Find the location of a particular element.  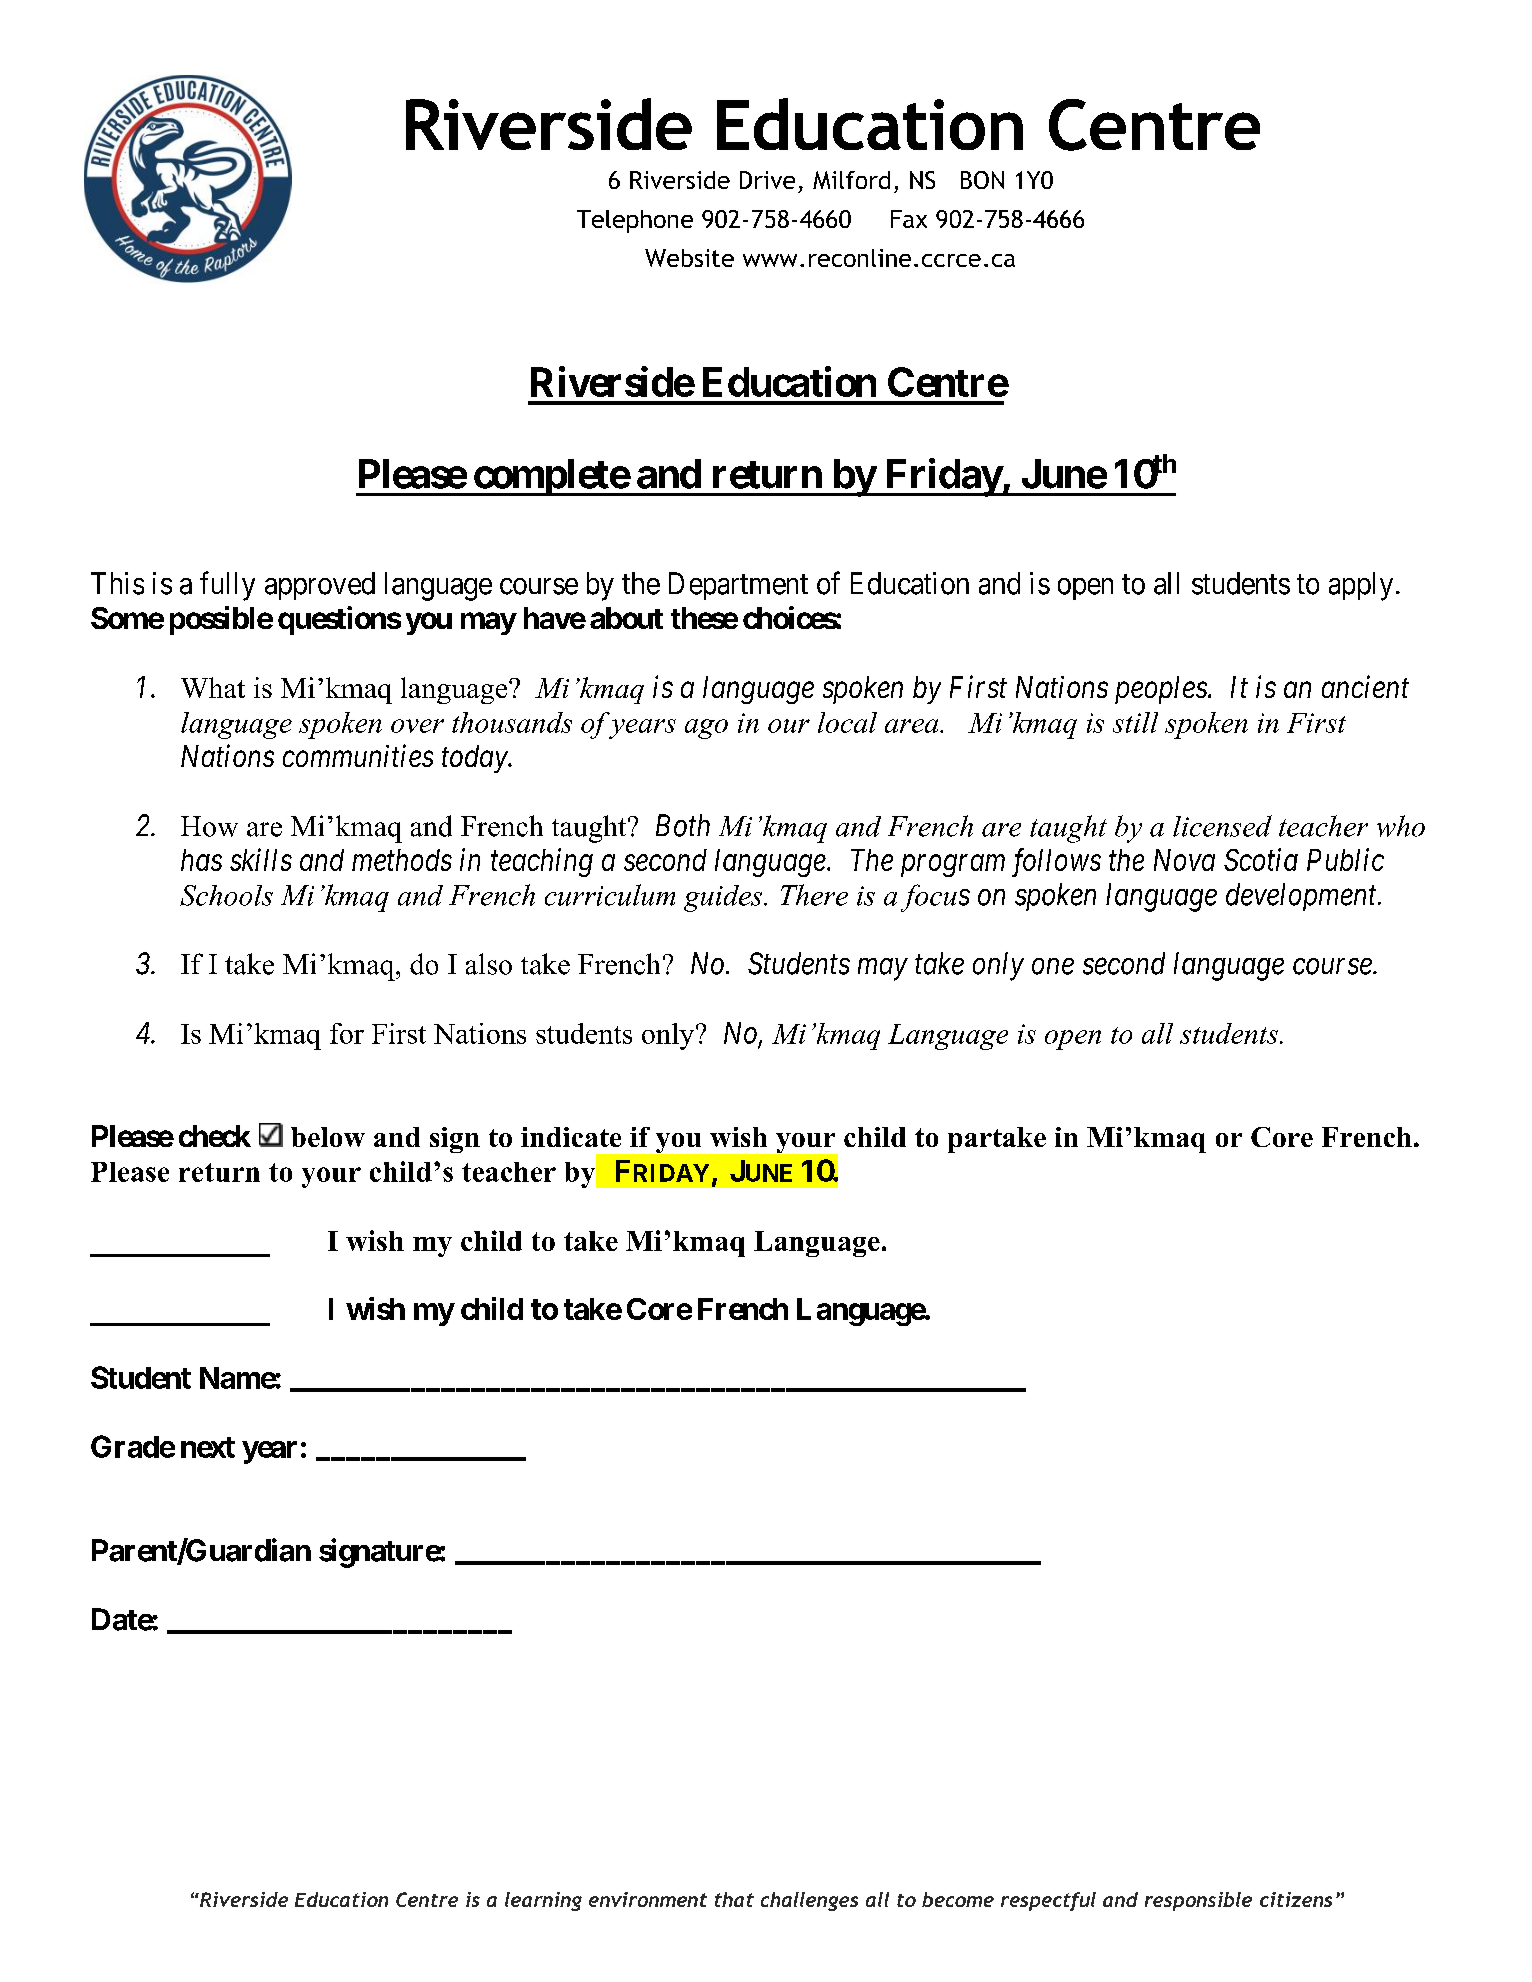

Drive is located at coordinates (767, 180).
